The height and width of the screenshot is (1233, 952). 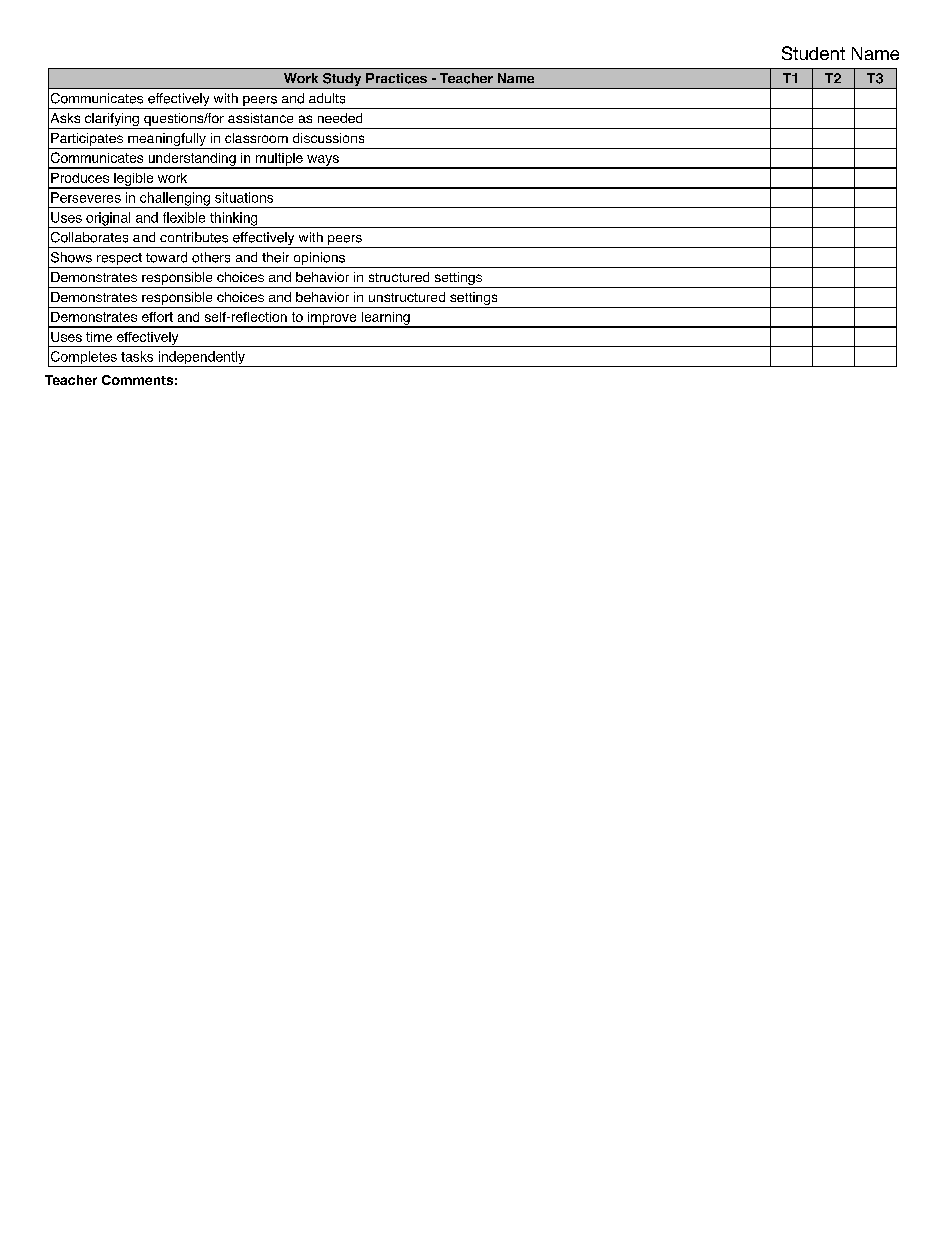 I want to click on Study, so click(x=342, y=81).
